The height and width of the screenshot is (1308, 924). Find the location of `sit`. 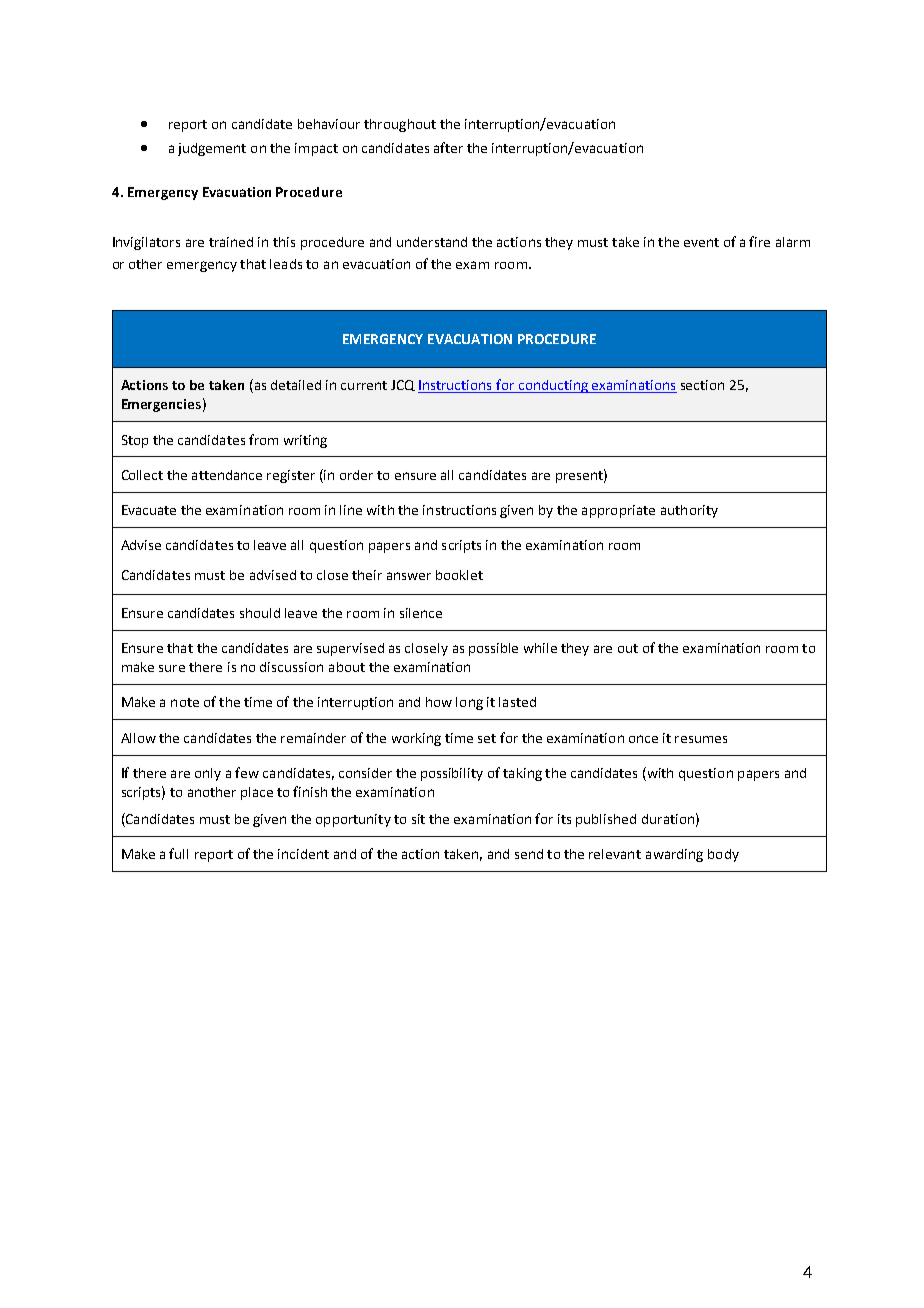

sit is located at coordinates (418, 819).
